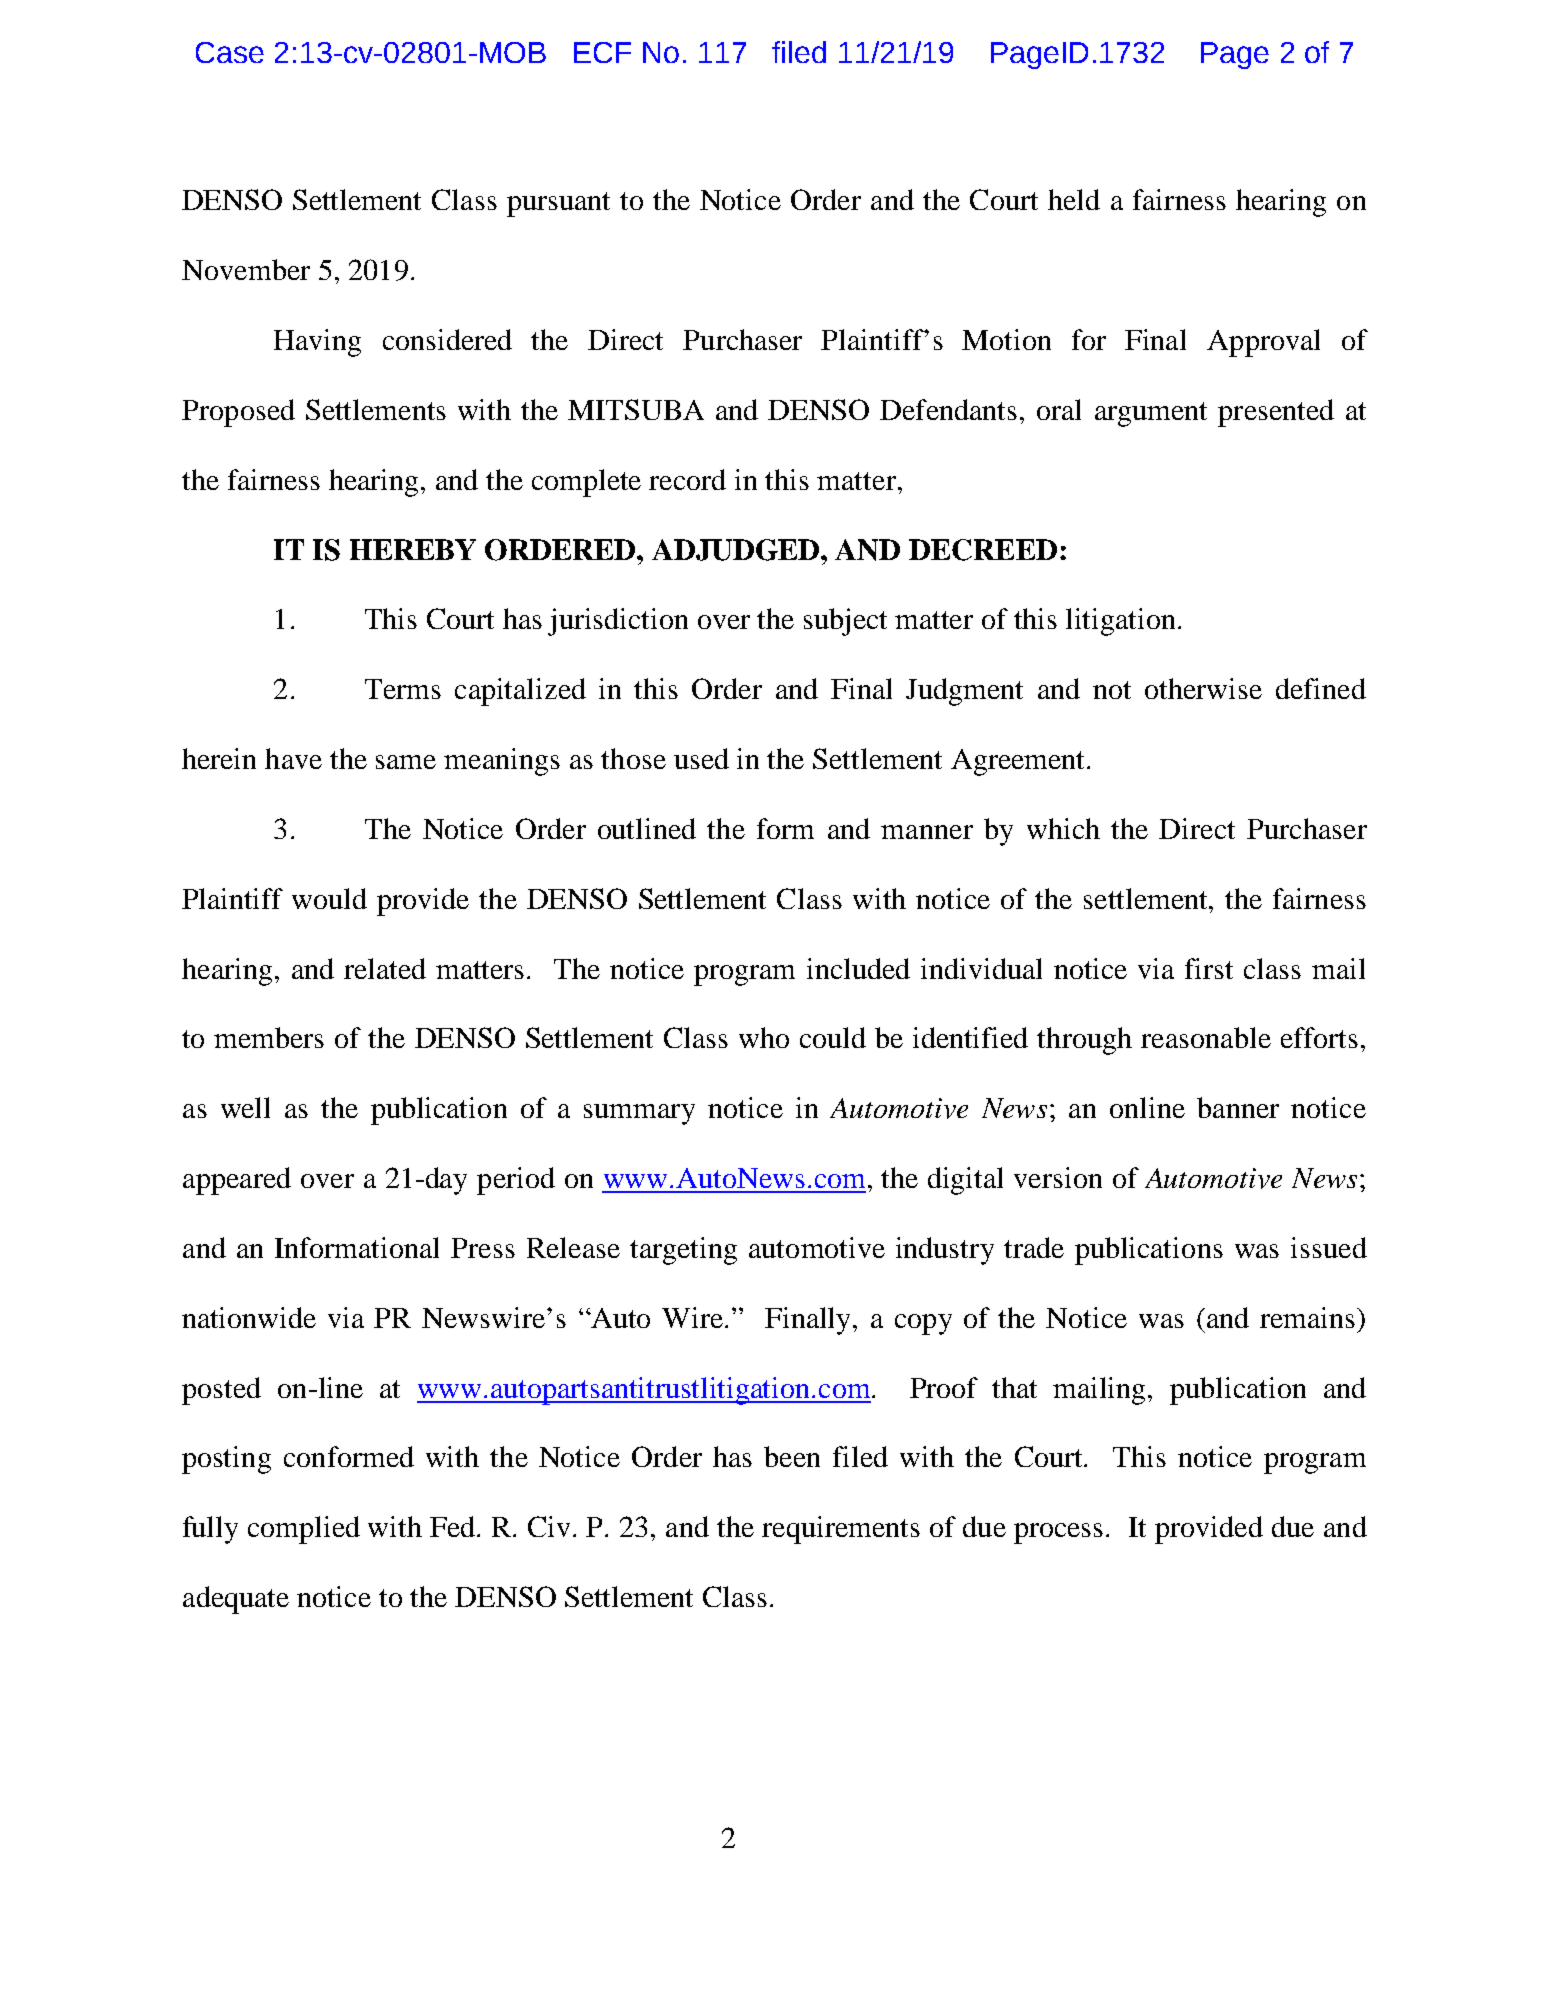 This screenshot has width=1549, height=2004. Describe the element at coordinates (701, 758) in the screenshot. I see `used` at that location.
